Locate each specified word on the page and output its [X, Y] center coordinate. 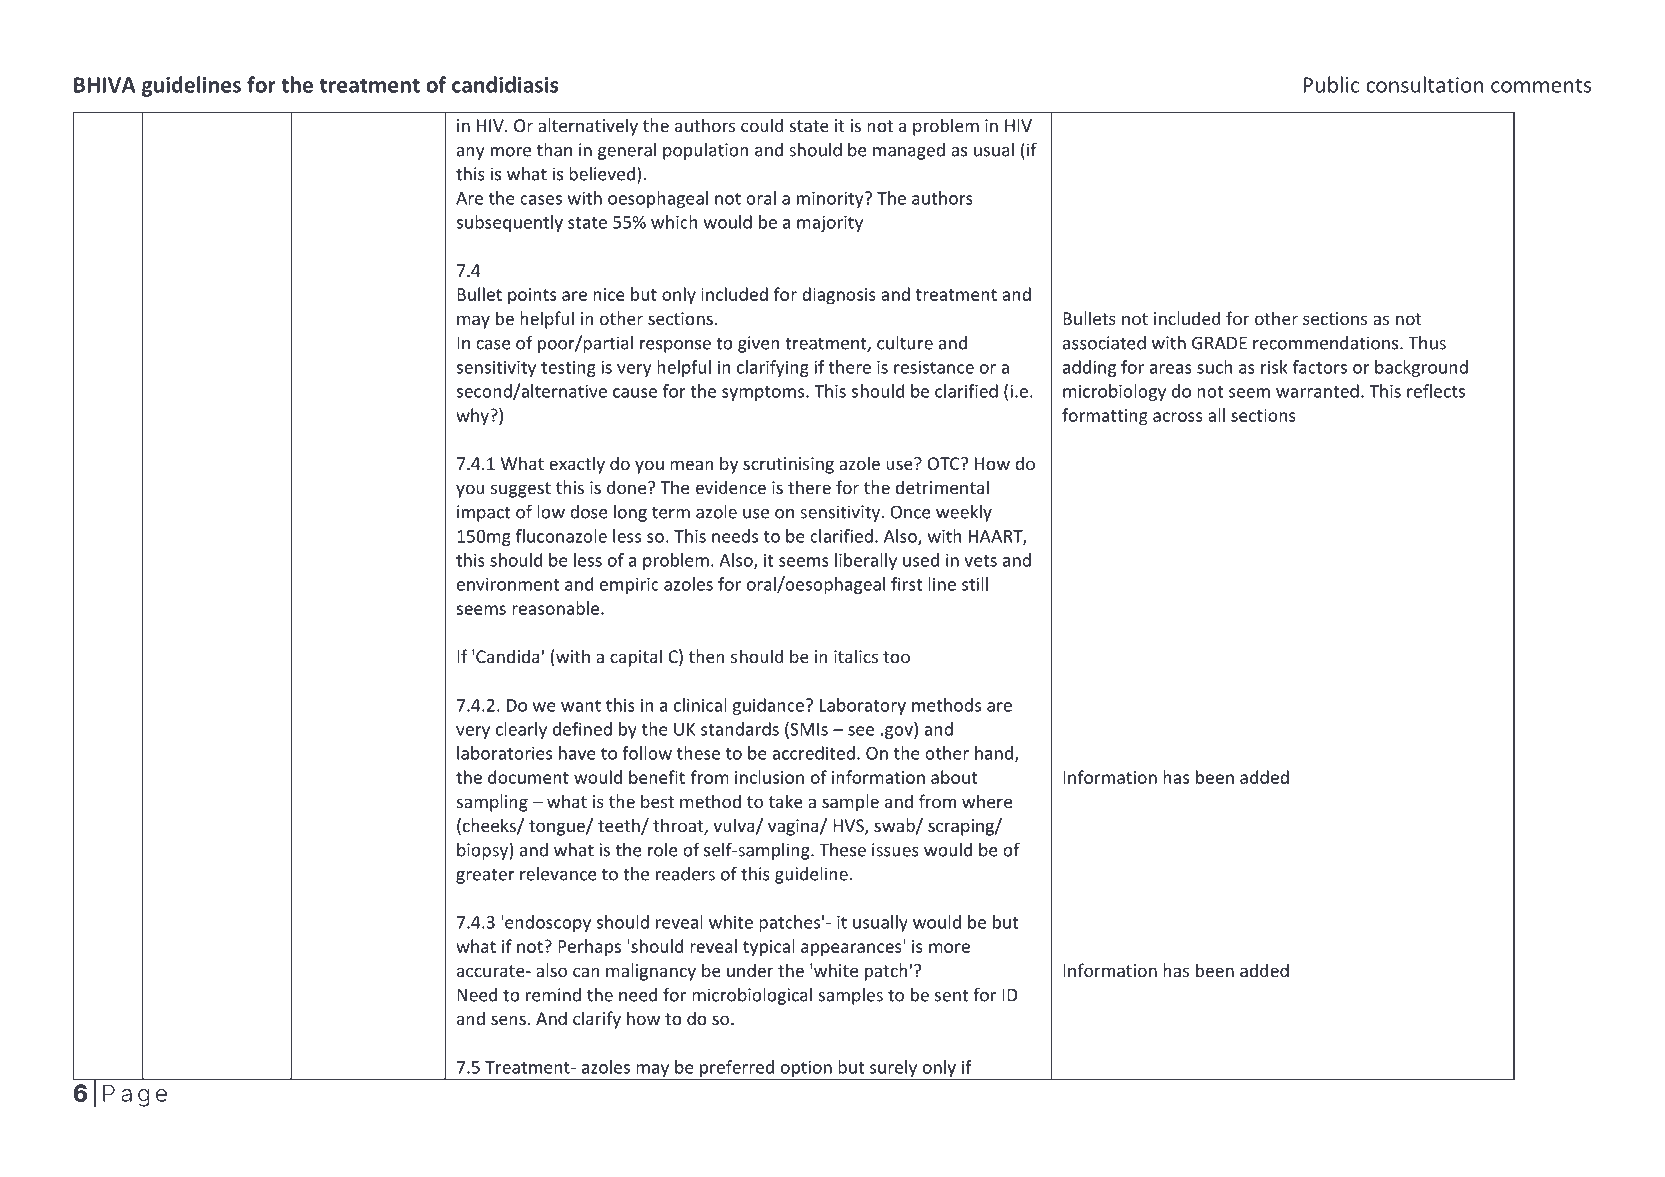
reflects [1436, 391]
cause [635, 393]
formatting [1105, 417]
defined [582, 729]
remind [553, 995]
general [627, 151]
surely [894, 1069]
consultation [1425, 84]
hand [994, 753]
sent [951, 996]
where [987, 801]
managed [909, 151]
